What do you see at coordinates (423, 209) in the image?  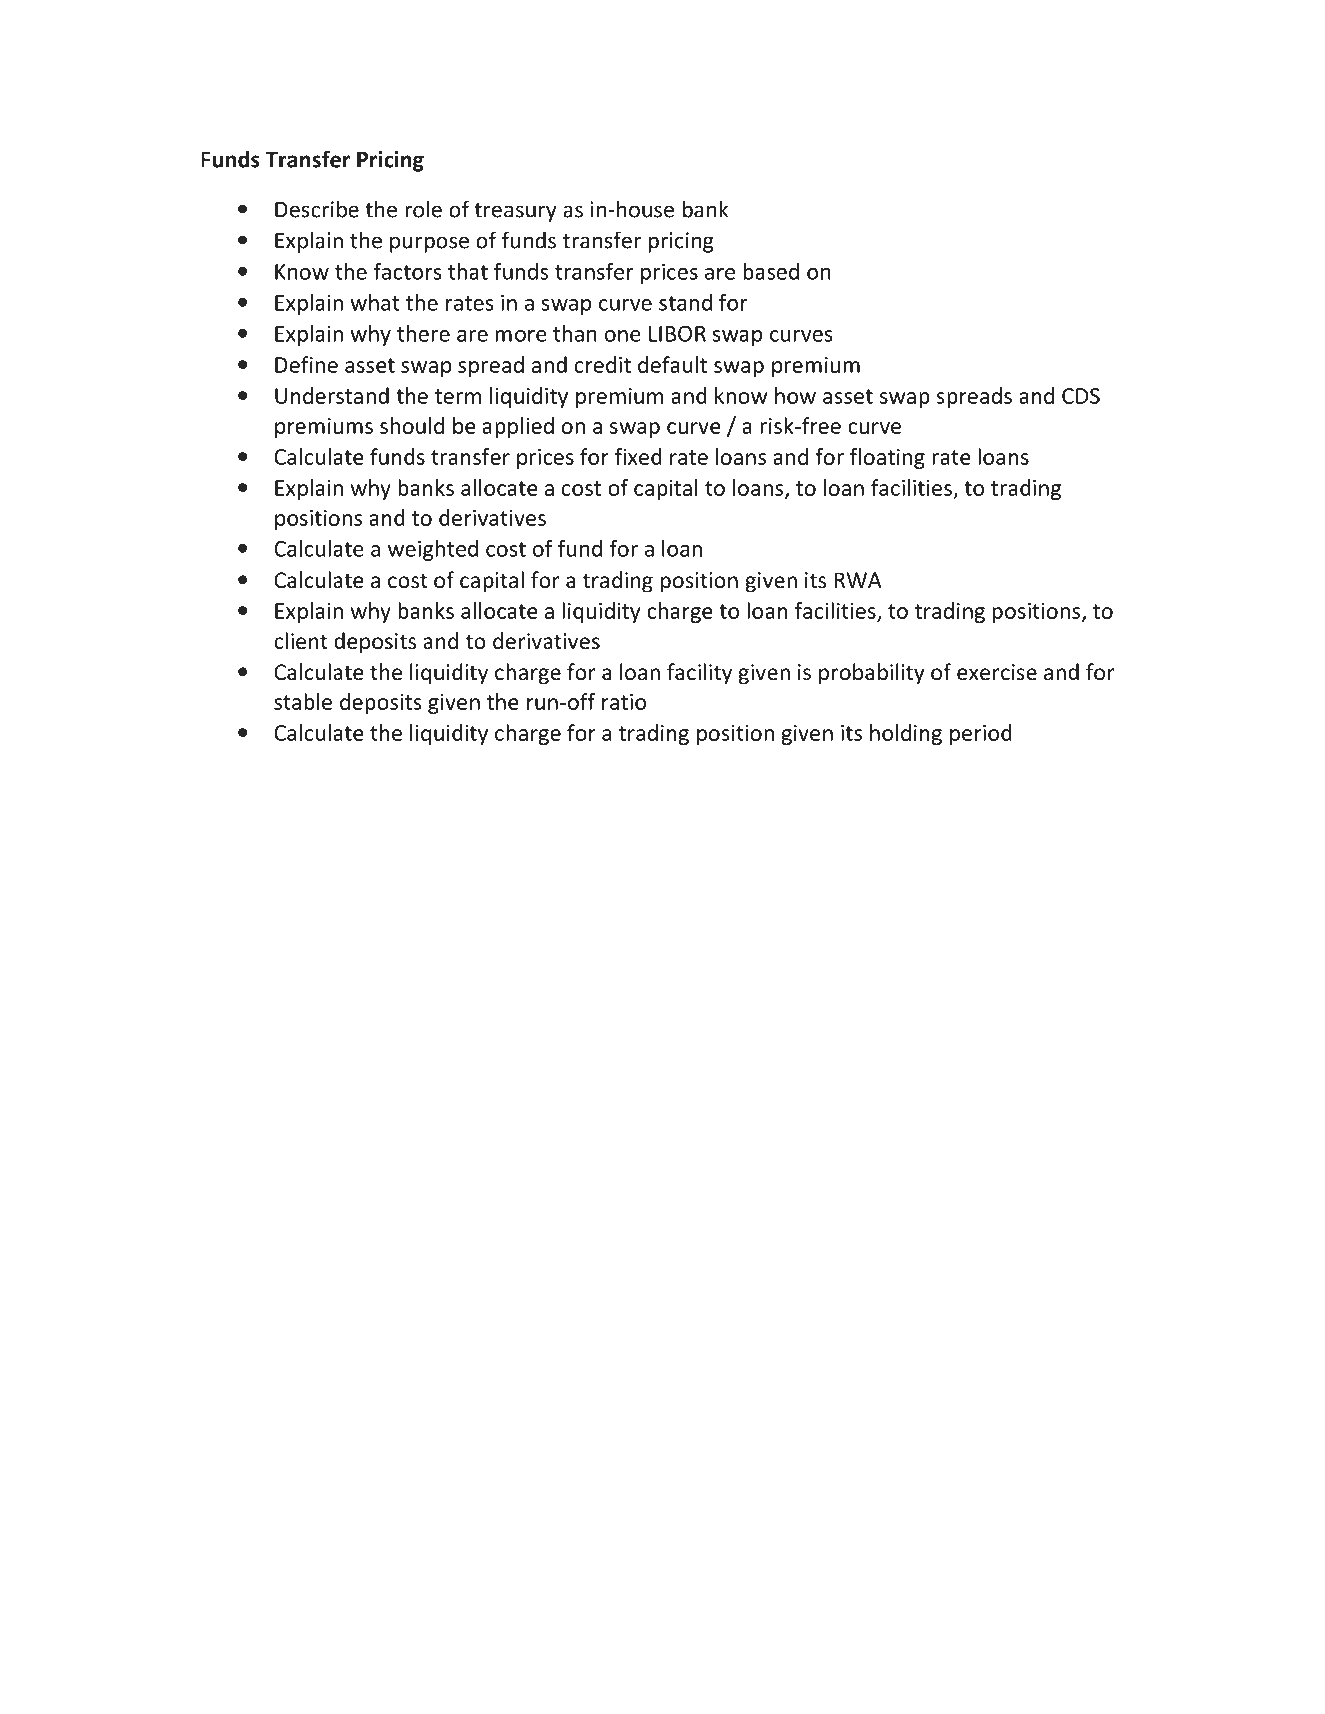 I see `role` at bounding box center [423, 209].
